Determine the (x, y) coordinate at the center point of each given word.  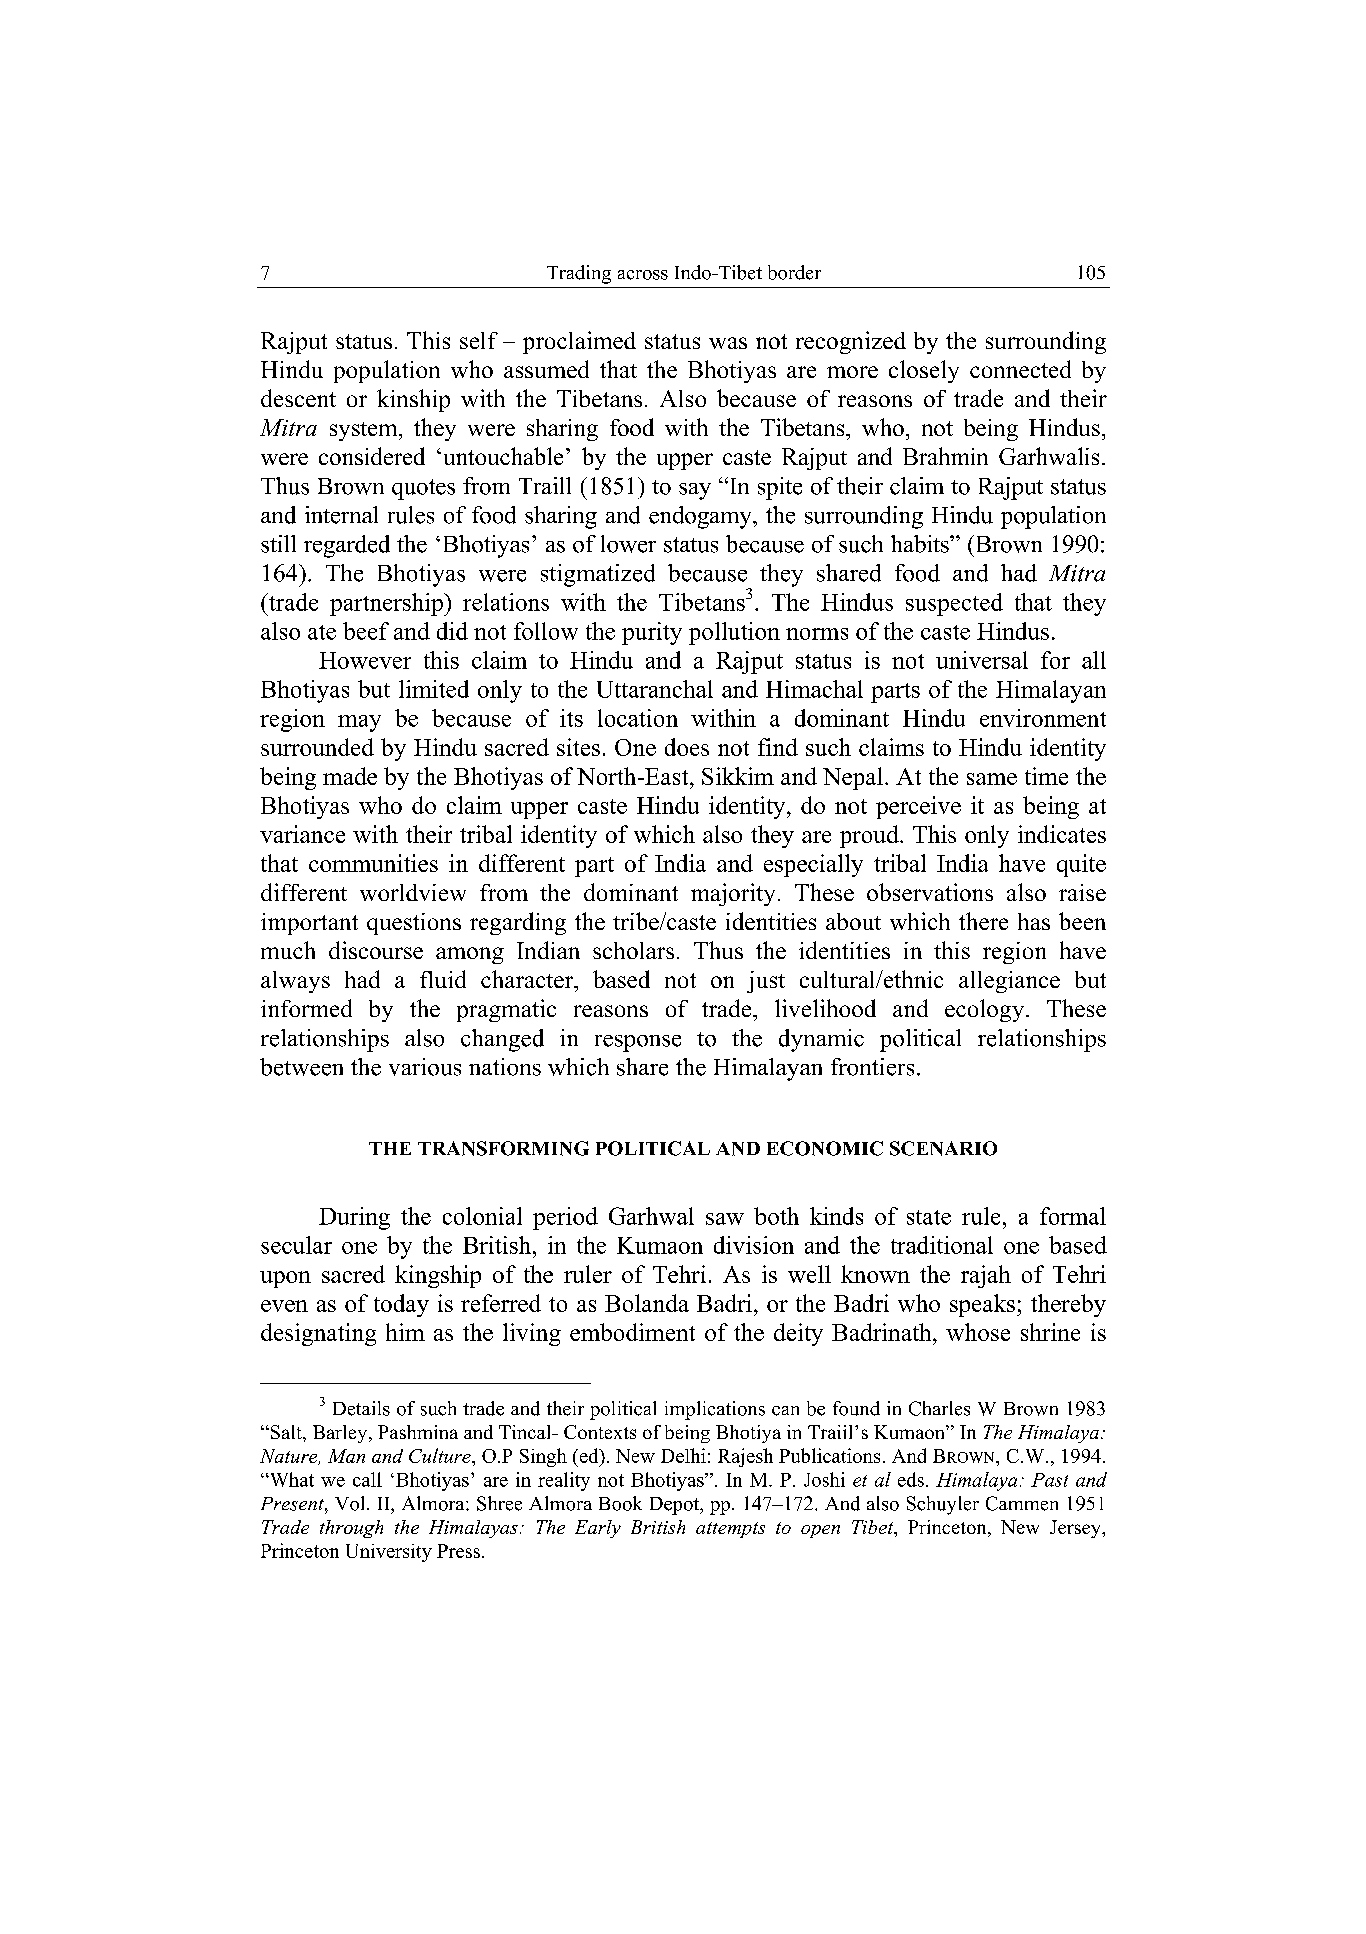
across (643, 275)
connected (1020, 369)
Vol (351, 1503)
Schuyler (943, 1505)
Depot (676, 1506)
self (479, 340)
